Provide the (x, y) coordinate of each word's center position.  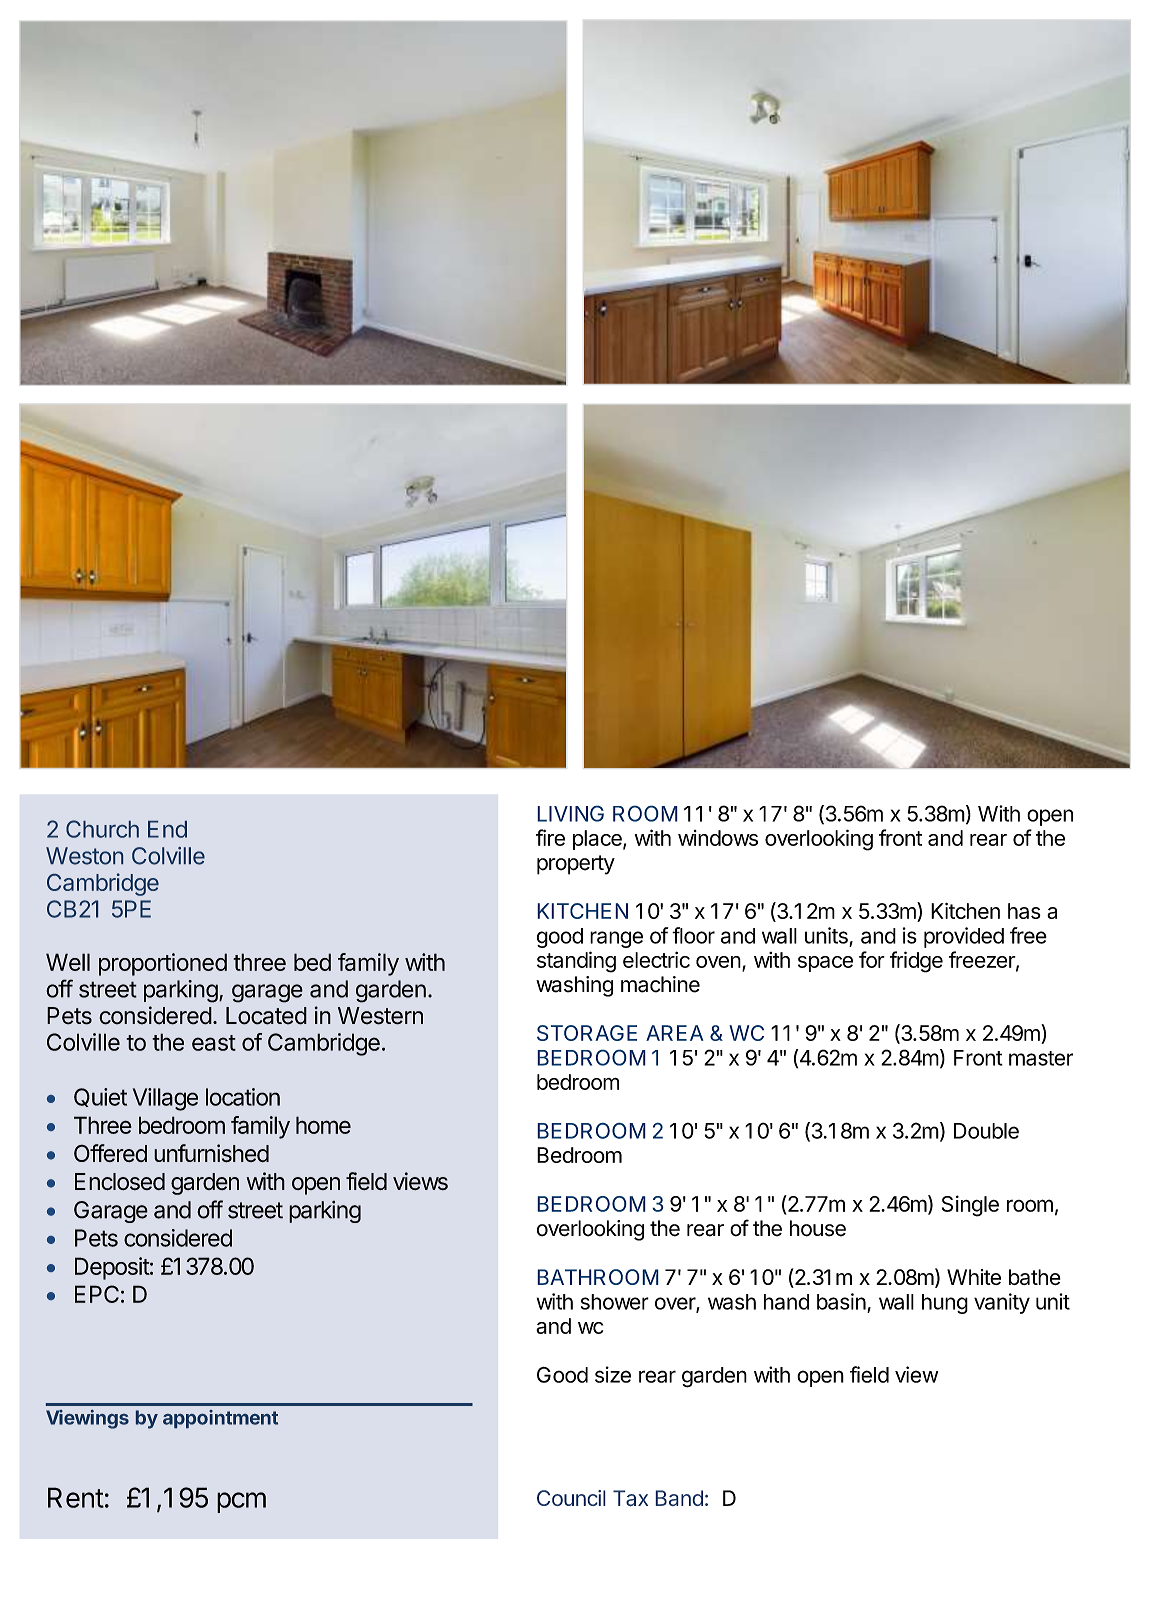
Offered (110, 1153)
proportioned (163, 964)
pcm (241, 1502)
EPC (97, 1294)
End (167, 829)
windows (718, 838)
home (323, 1125)
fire (550, 837)
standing (576, 962)
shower (615, 1302)
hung (945, 1304)
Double (986, 1131)
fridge (916, 962)
